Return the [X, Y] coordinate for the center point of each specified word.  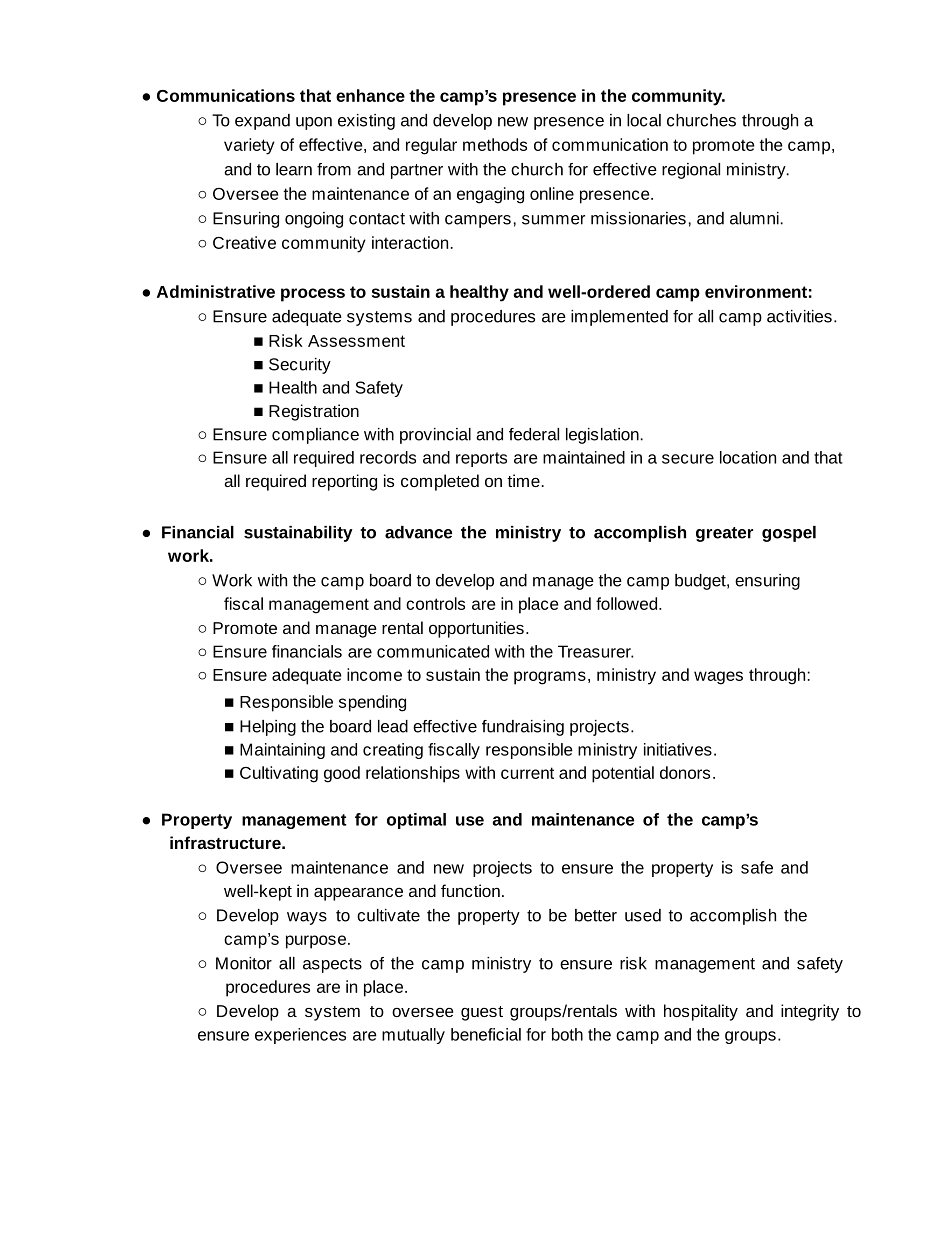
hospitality [701, 1012]
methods [495, 144]
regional [691, 171]
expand [262, 122]
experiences [300, 1036]
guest [482, 1013]
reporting [344, 482]
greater [724, 534]
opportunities [476, 629]
